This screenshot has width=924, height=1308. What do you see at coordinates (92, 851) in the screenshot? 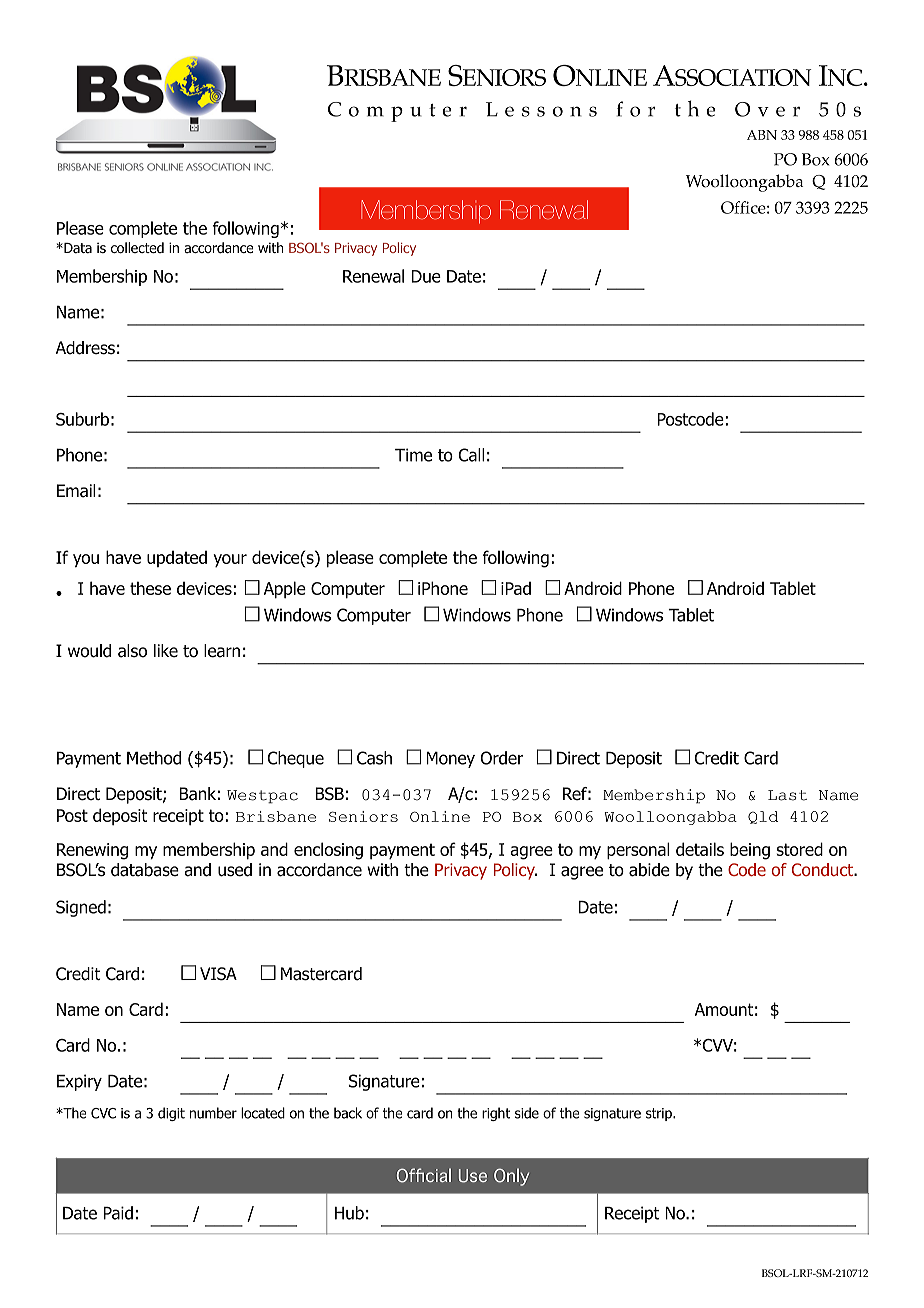
I see `Renewing` at bounding box center [92, 851].
